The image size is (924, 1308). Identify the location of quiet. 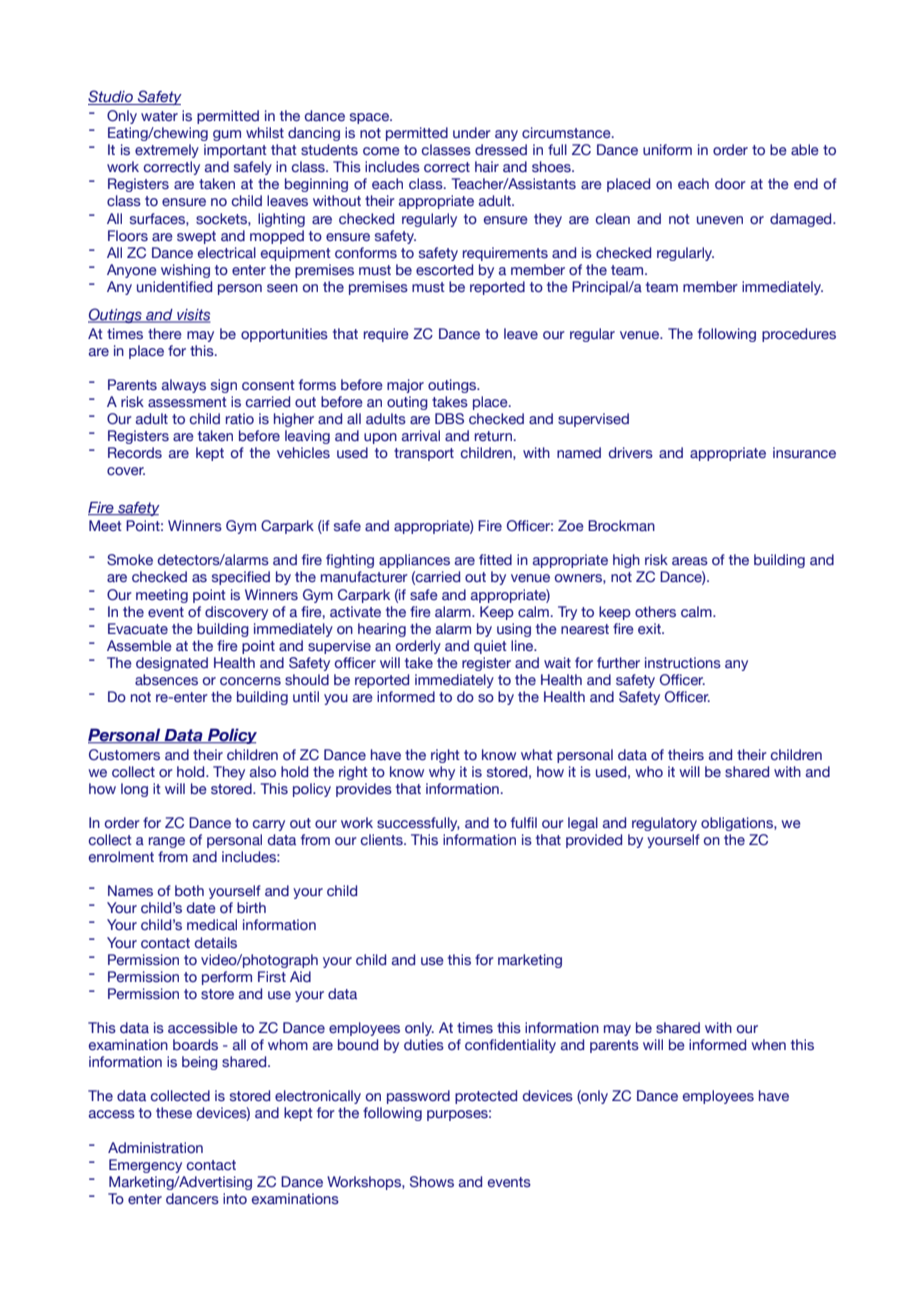
(490, 647).
